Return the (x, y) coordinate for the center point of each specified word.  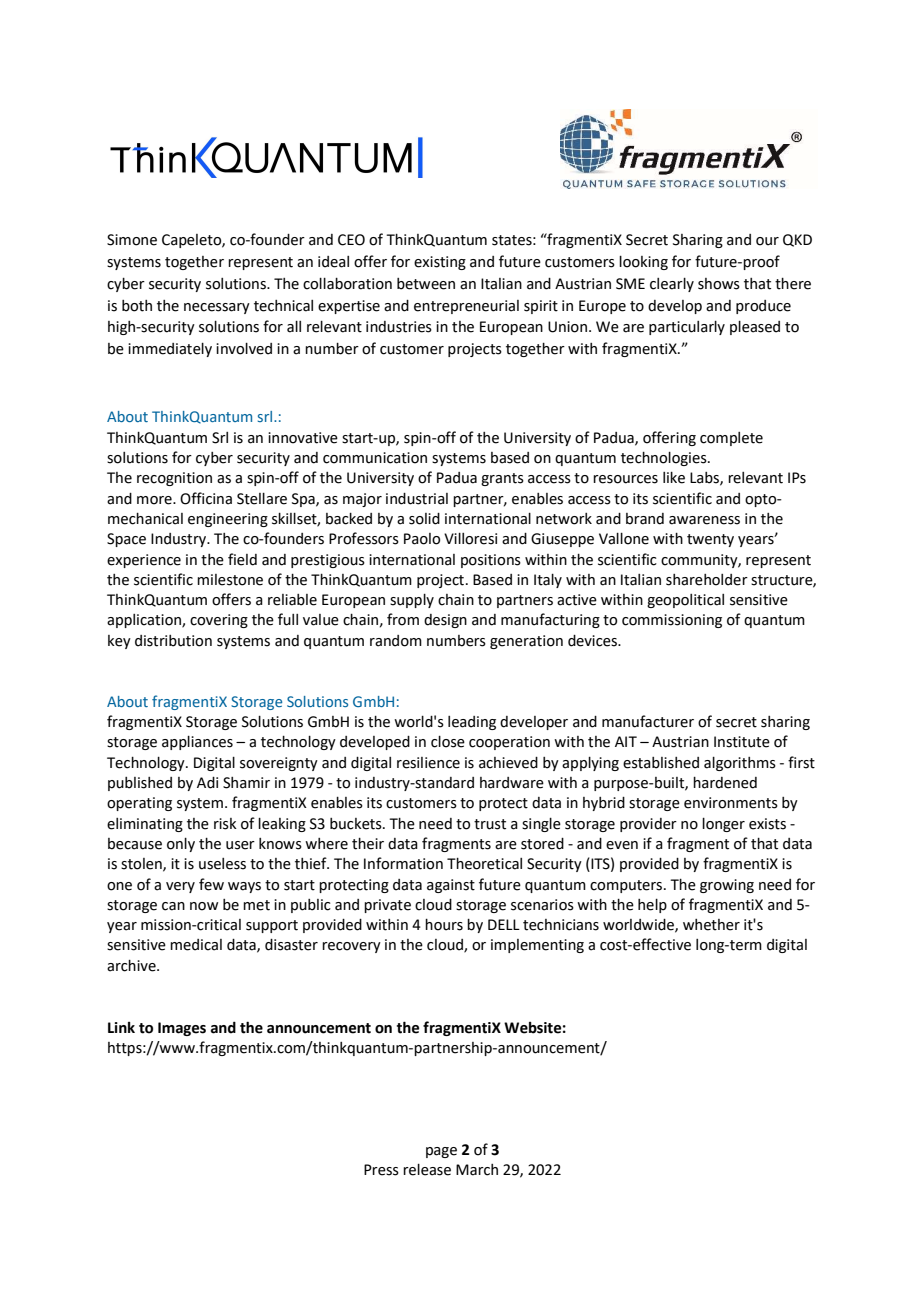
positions (491, 561)
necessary (217, 308)
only (181, 845)
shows (719, 284)
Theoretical (484, 864)
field (242, 559)
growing (727, 886)
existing (440, 263)
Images (182, 1029)
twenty (710, 540)
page (441, 1152)
